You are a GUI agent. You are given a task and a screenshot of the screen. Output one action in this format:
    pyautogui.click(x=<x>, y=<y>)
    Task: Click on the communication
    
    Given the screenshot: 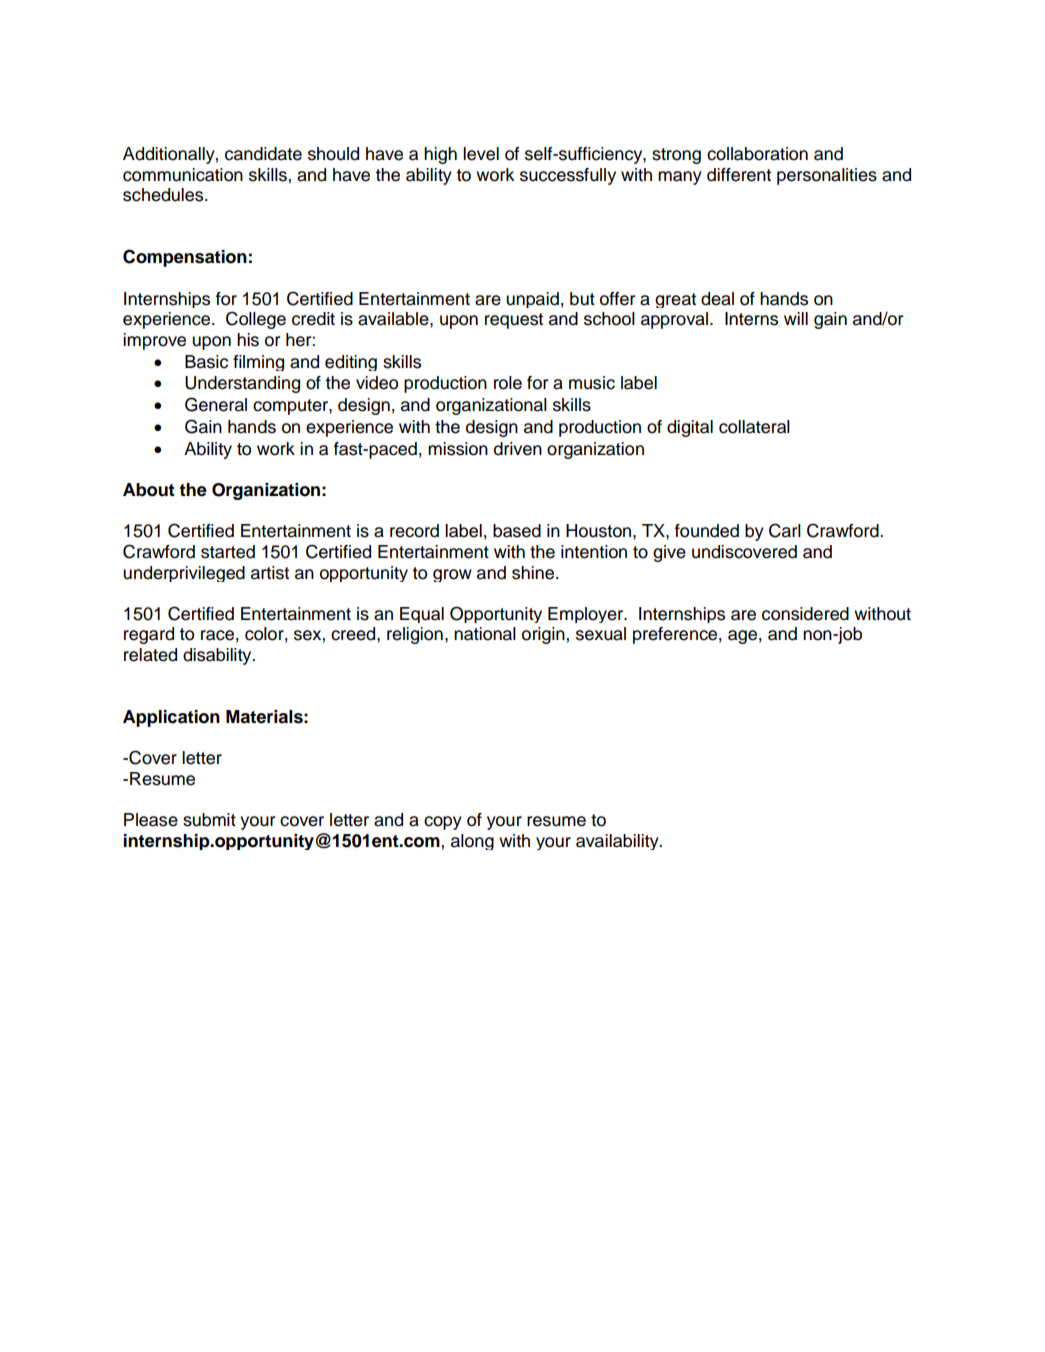 What is the action you would take?
    pyautogui.click(x=183, y=175)
